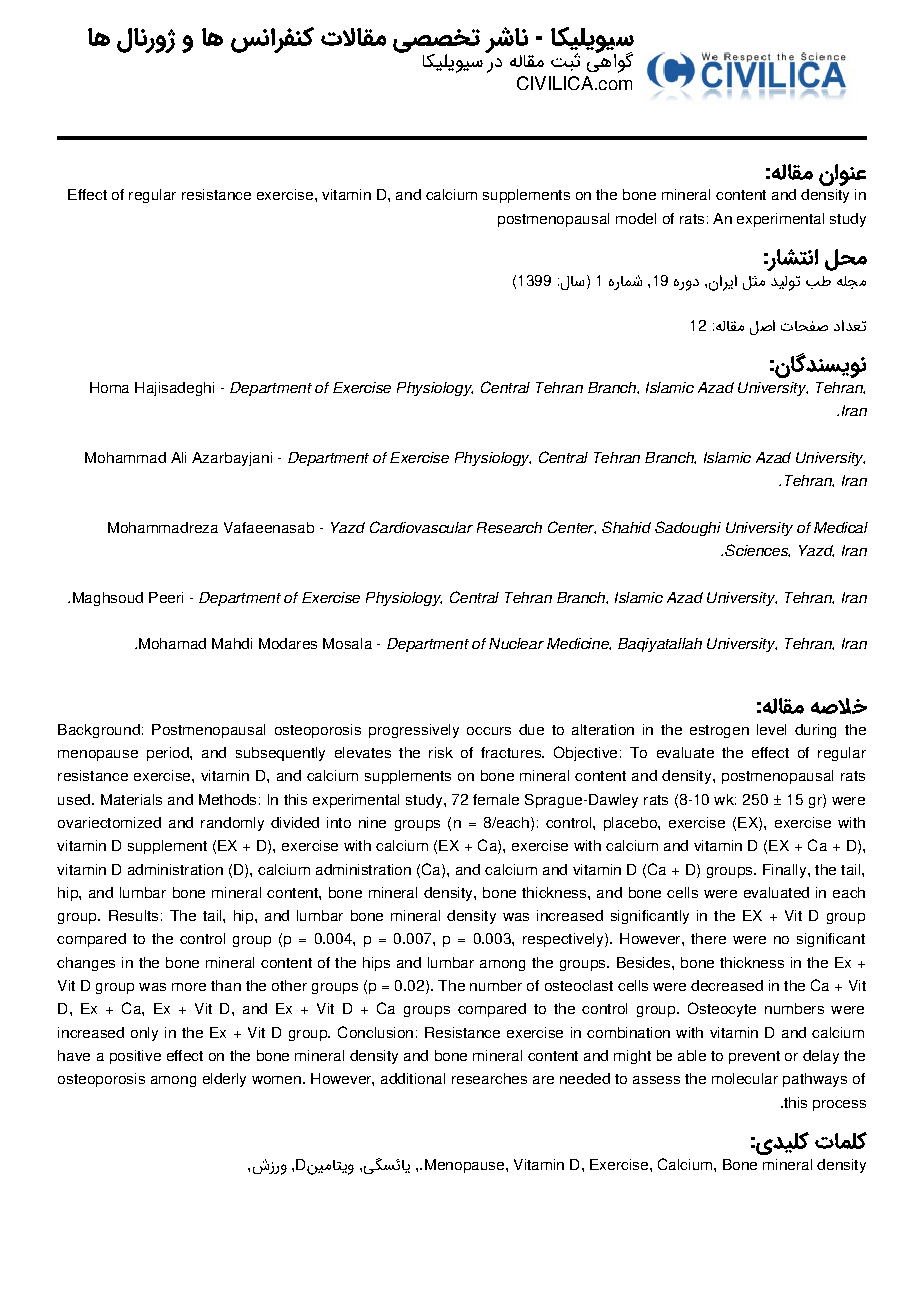  I want to click on Medical, so click(841, 527).
